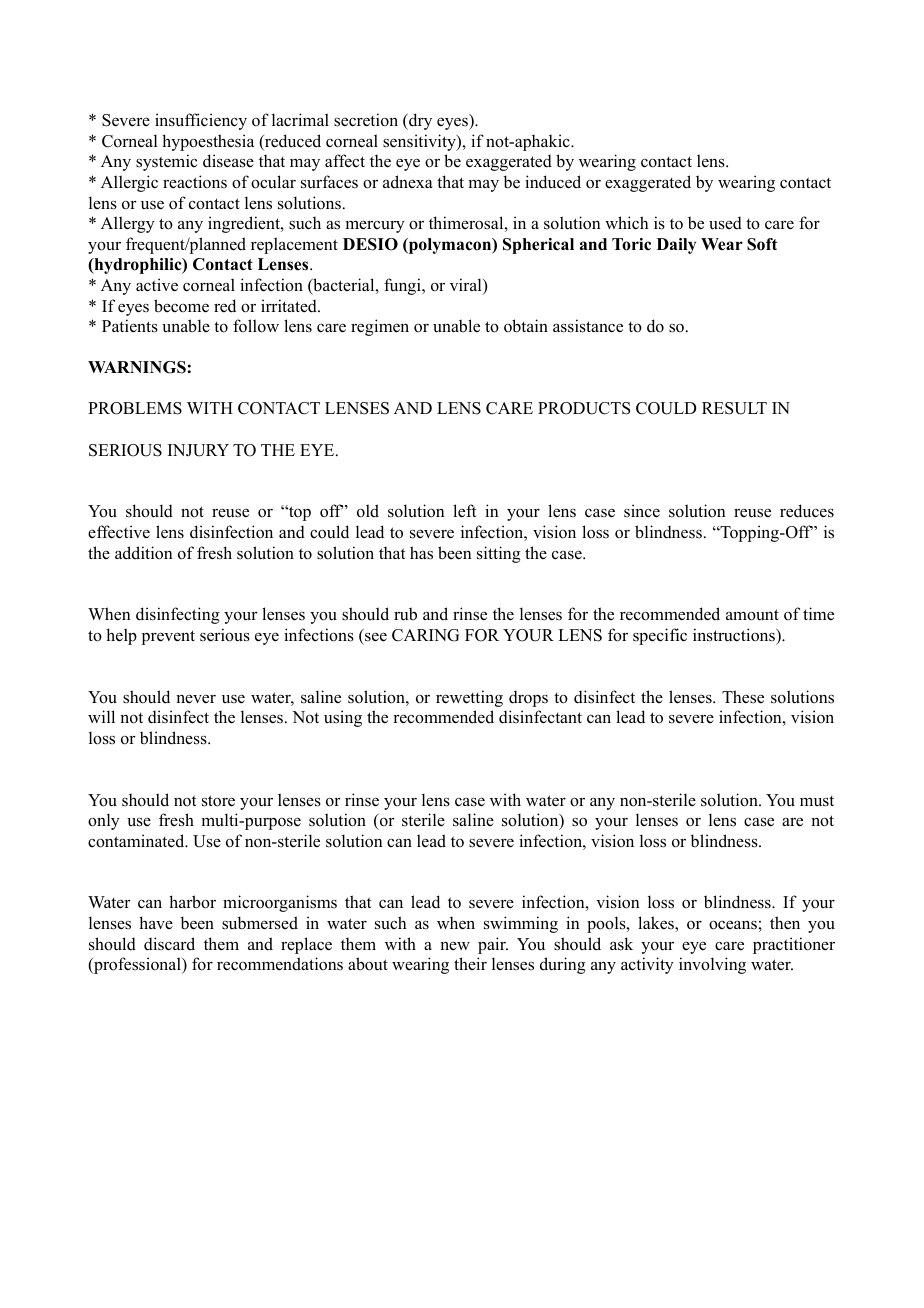  What do you see at coordinates (169, 944) in the page?
I see `discard` at bounding box center [169, 944].
